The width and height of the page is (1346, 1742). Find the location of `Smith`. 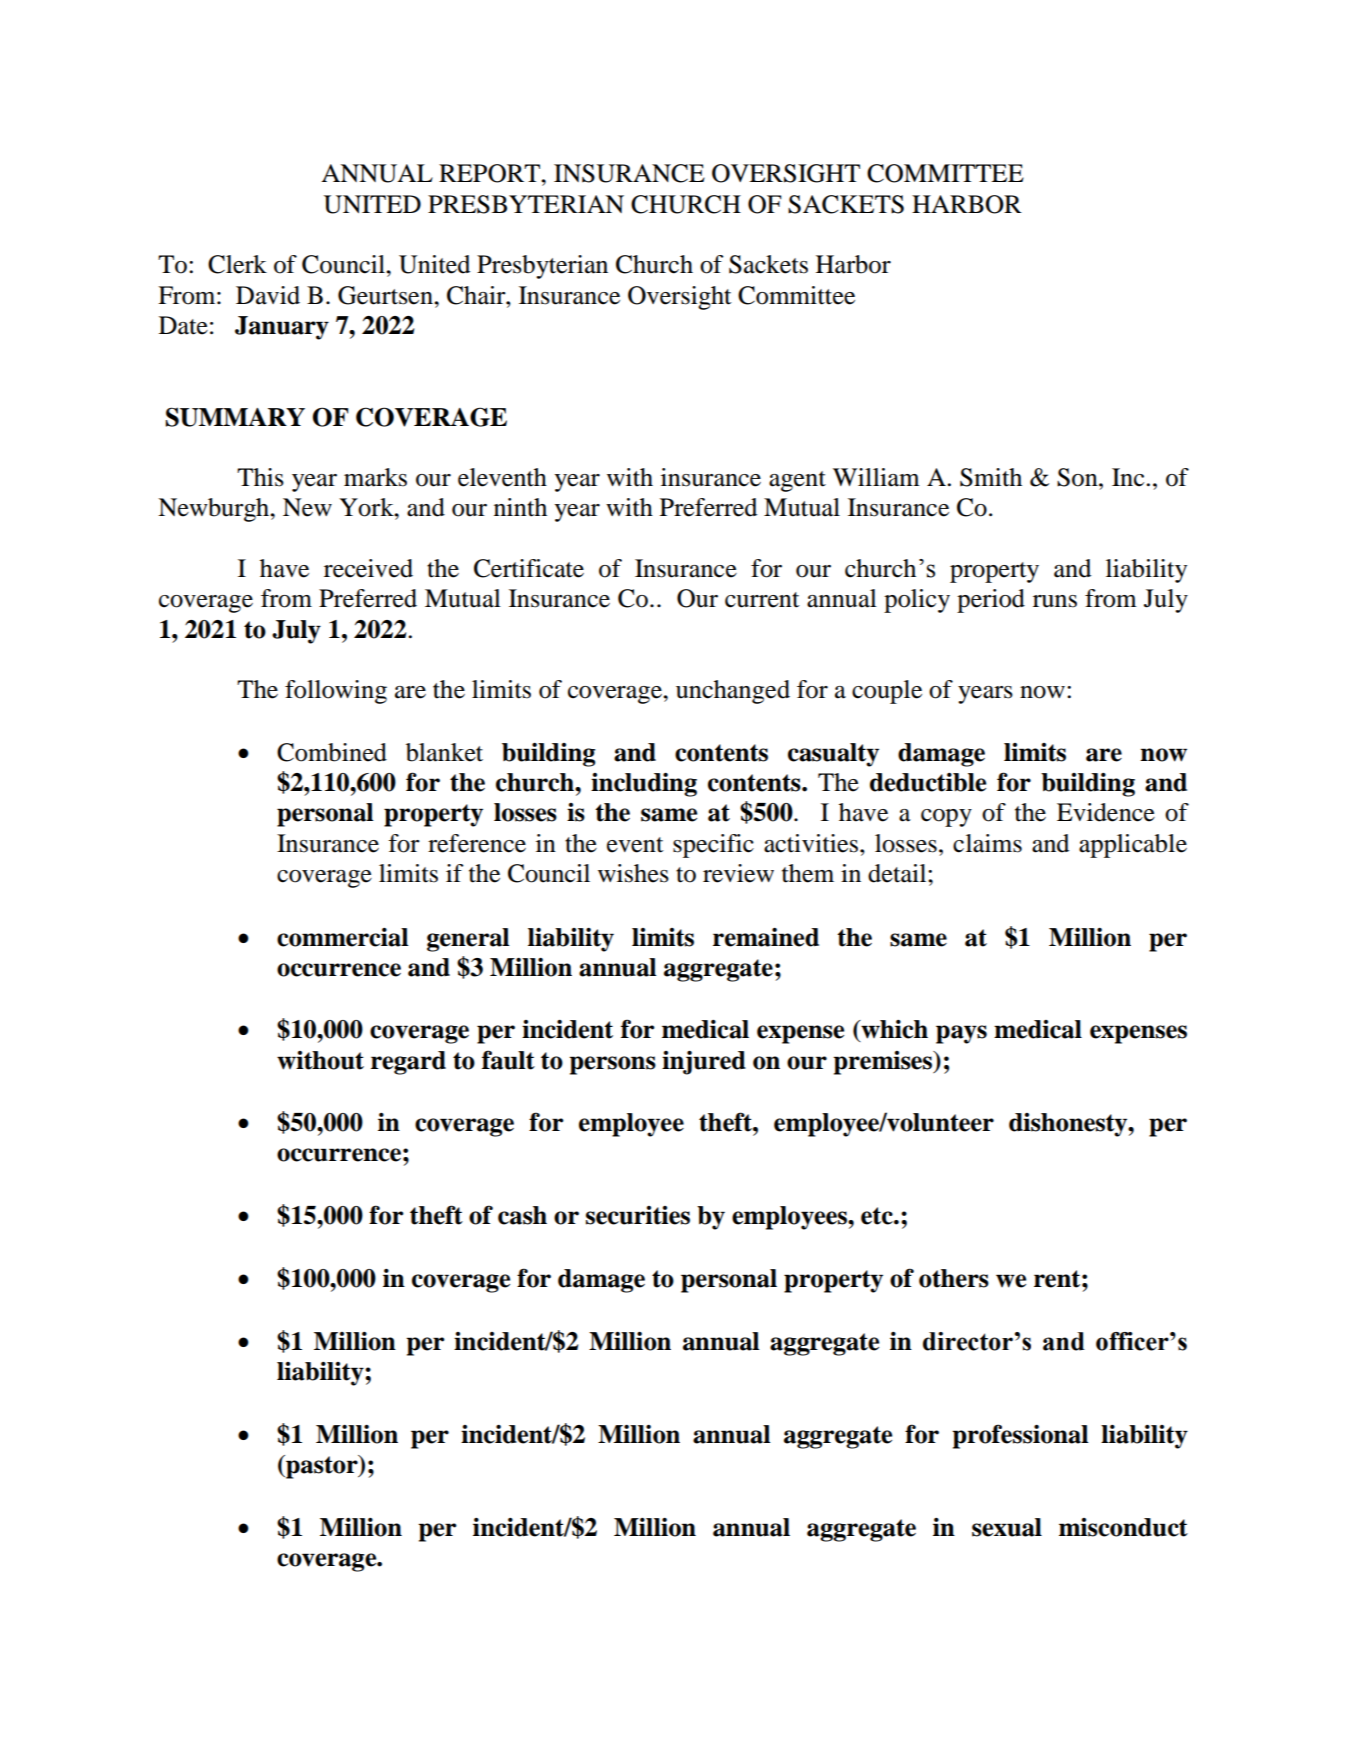

Smith is located at coordinates (991, 477).
